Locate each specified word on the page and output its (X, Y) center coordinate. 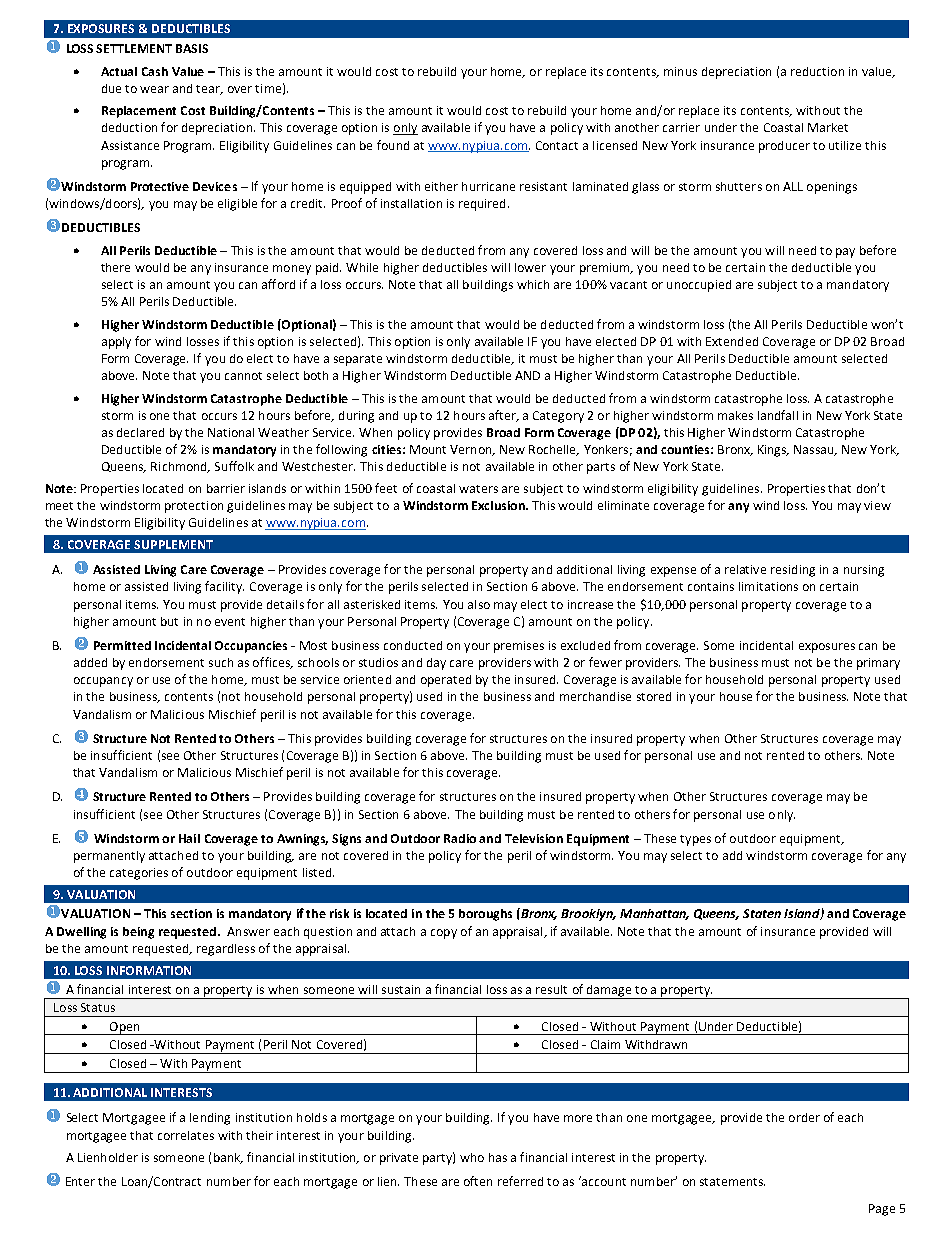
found (393, 145)
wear (154, 89)
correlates (186, 1135)
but (169, 621)
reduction (817, 71)
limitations (768, 586)
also (479, 604)
